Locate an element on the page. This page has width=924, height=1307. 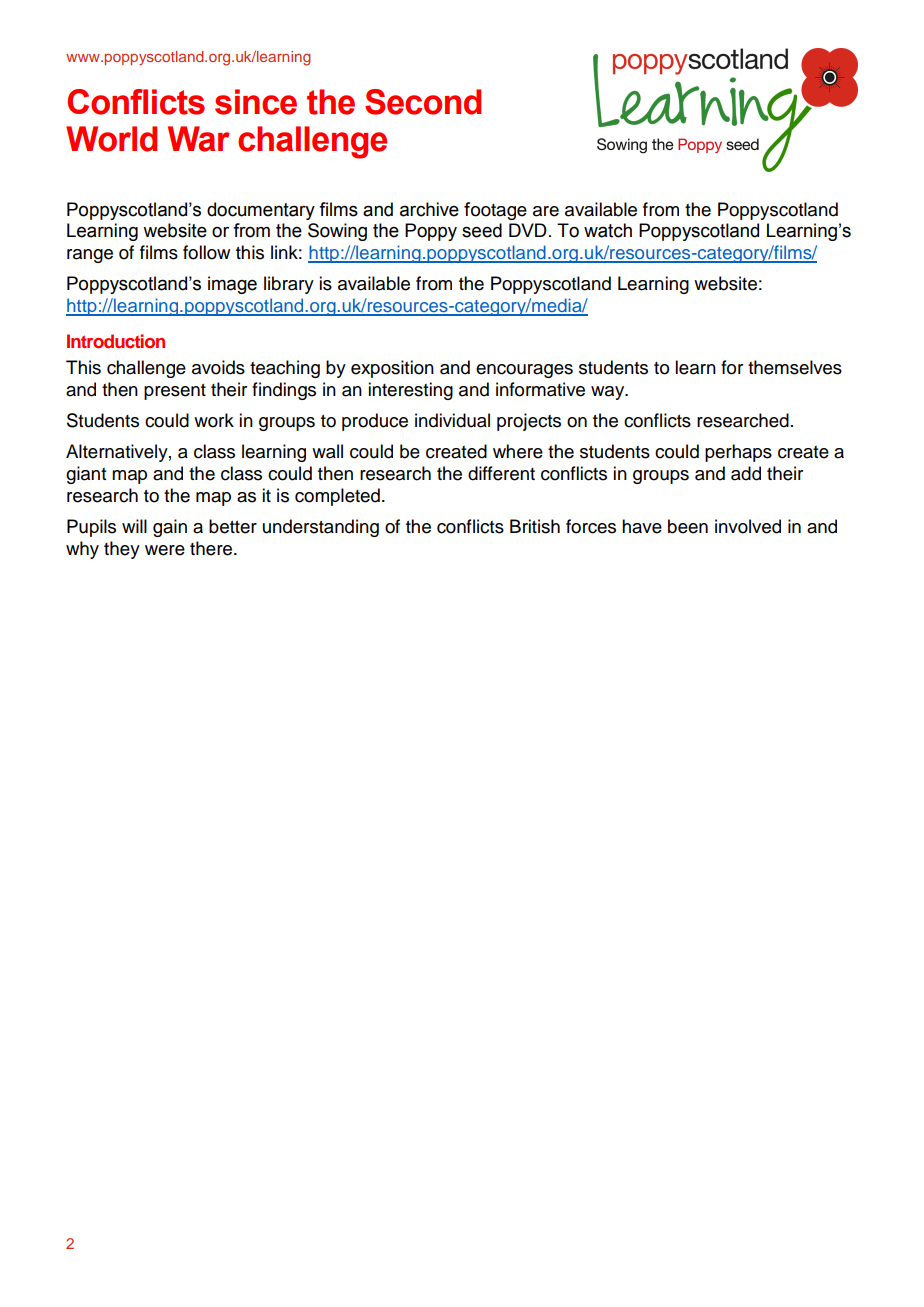
follow is located at coordinates (206, 252).
